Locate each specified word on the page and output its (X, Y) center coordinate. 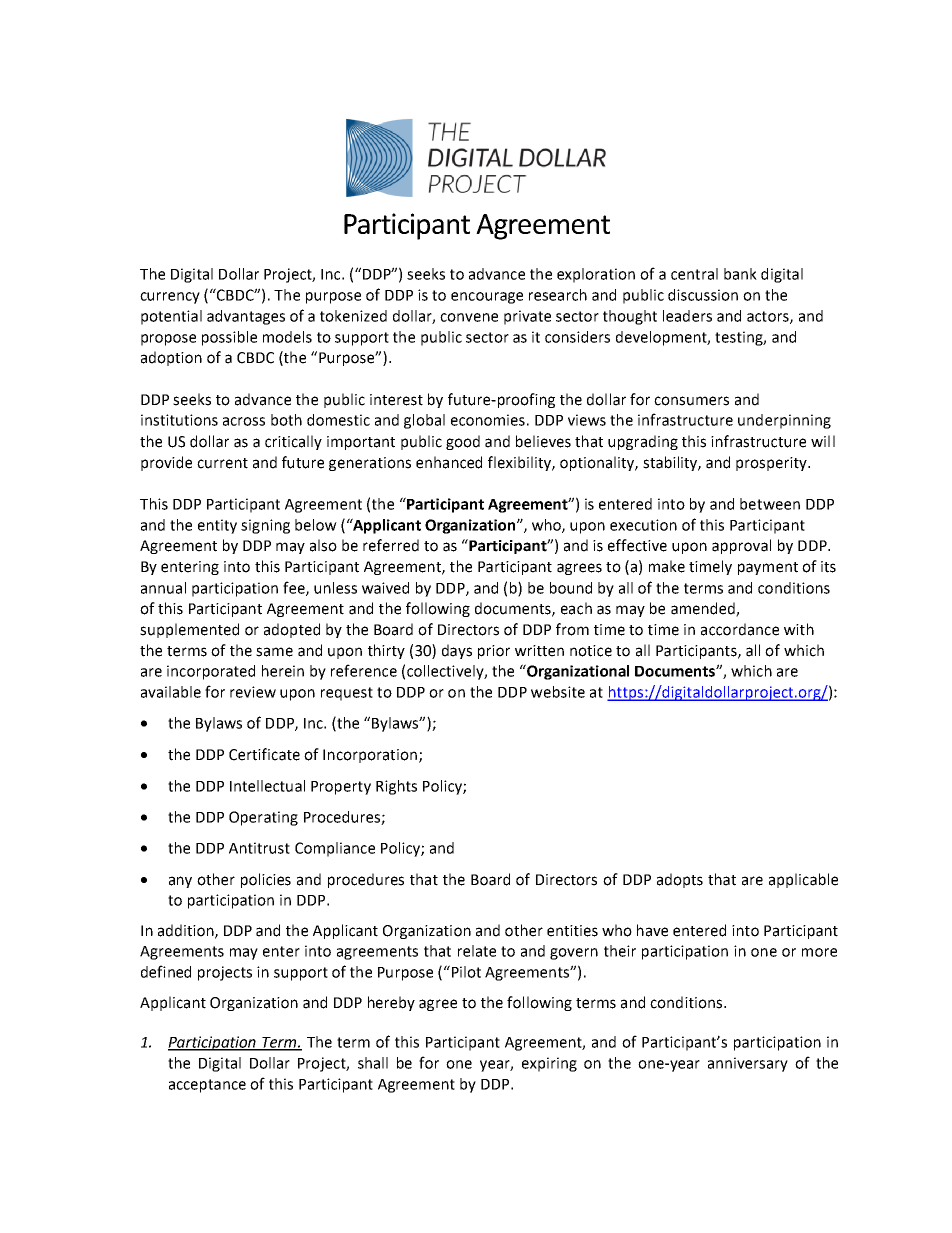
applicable (803, 880)
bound (571, 588)
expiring (549, 1064)
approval (741, 546)
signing (265, 526)
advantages (246, 317)
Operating (263, 818)
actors (769, 317)
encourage (487, 298)
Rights (396, 787)
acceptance (207, 1086)
